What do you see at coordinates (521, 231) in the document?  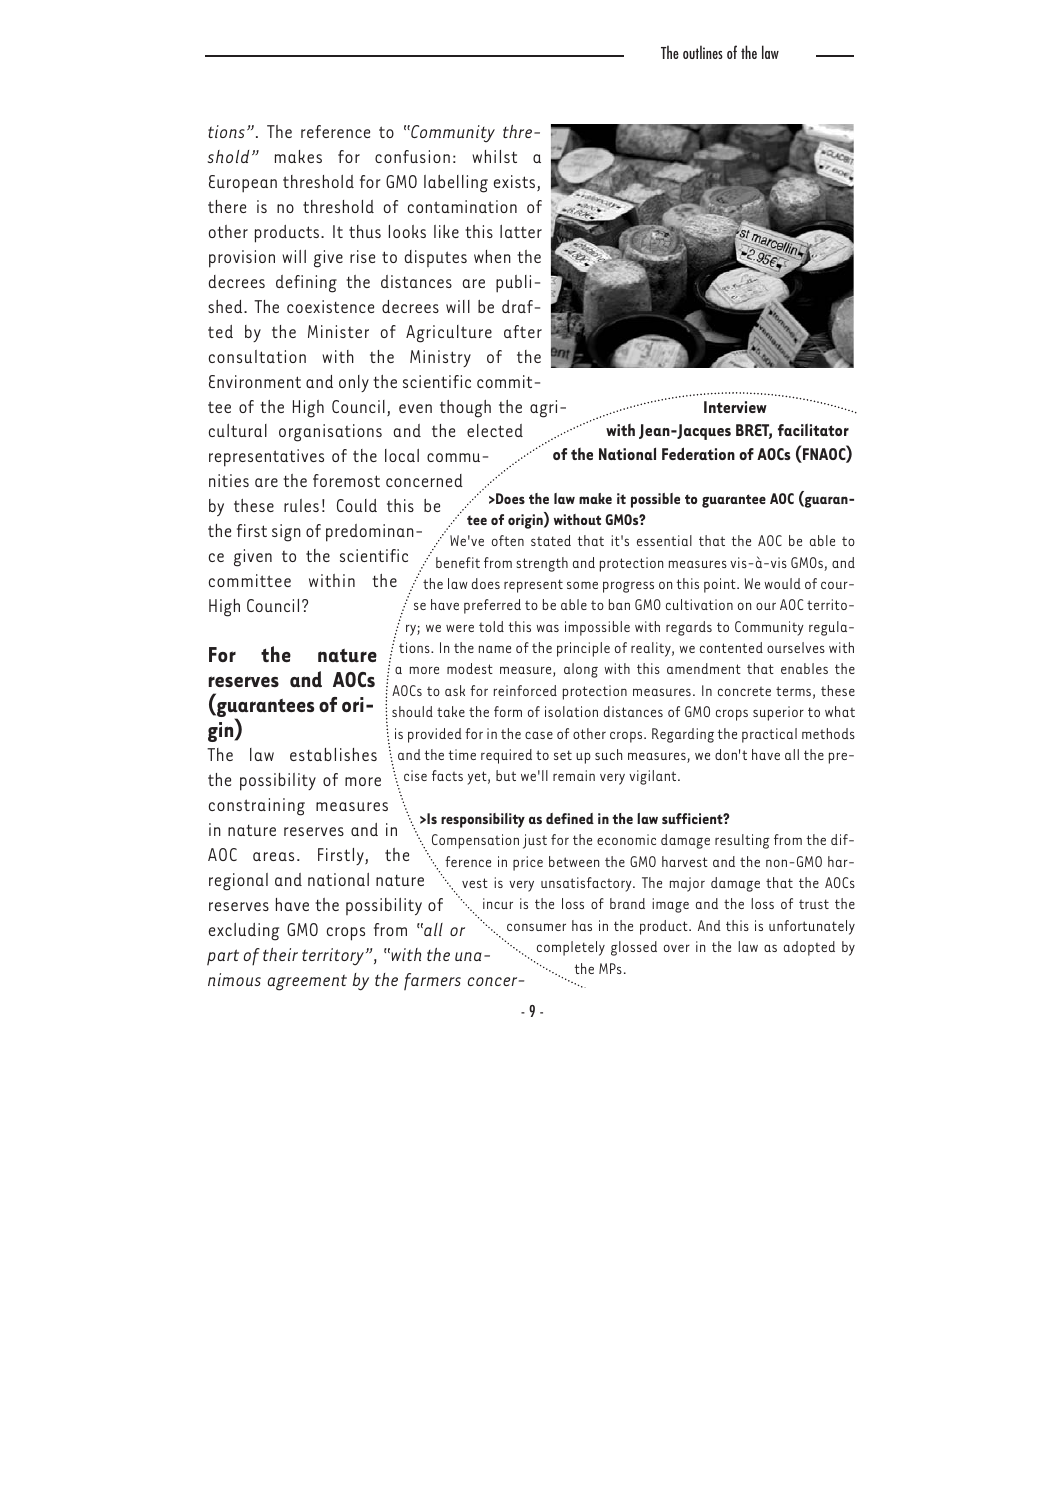 I see `latter` at bounding box center [521, 231].
